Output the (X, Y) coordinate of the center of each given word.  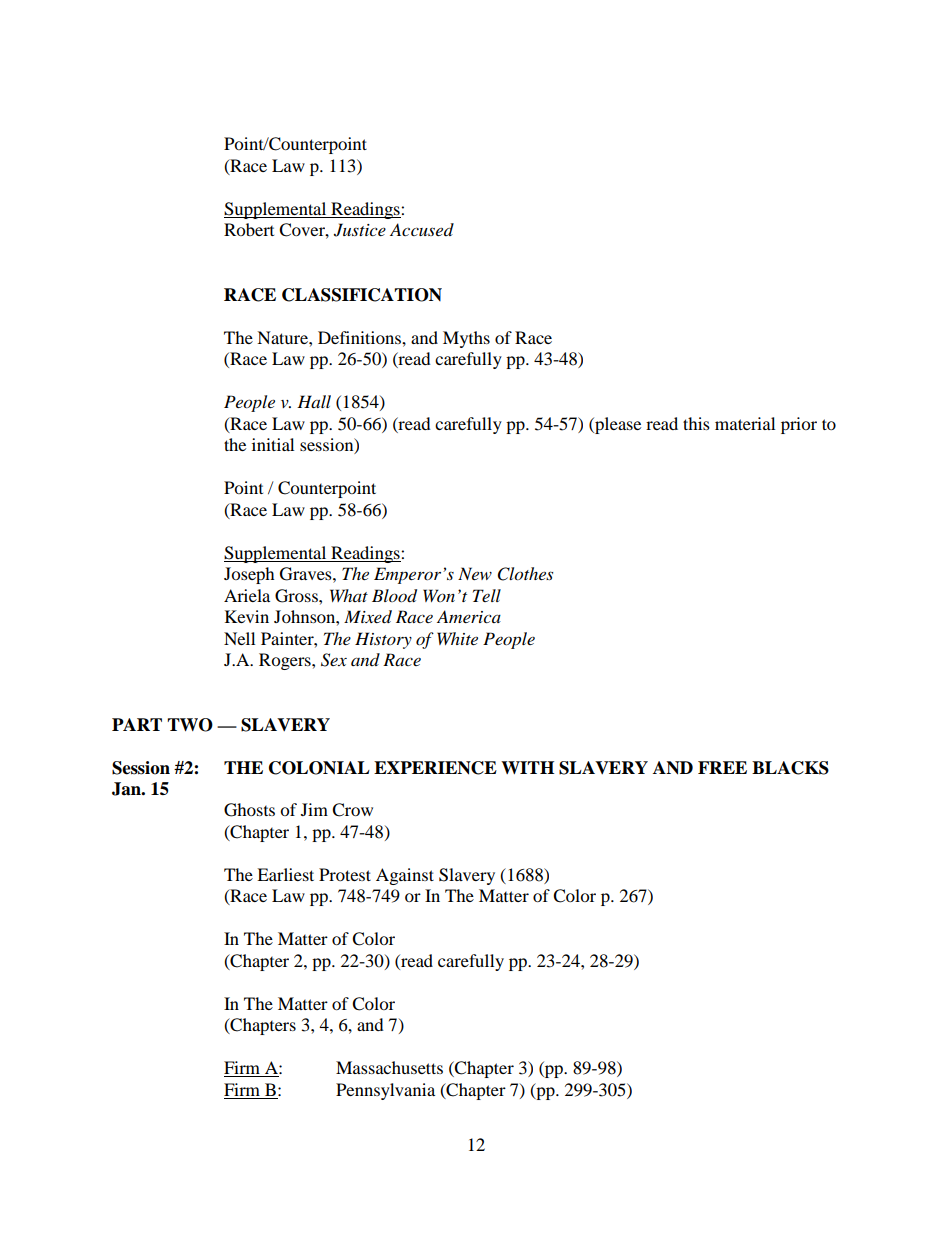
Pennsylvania (385, 1091)
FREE (722, 767)
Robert (249, 229)
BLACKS (790, 768)
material (745, 423)
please (617, 425)
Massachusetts (389, 1067)
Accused (422, 229)
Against (405, 876)
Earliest (285, 874)
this (696, 423)
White (457, 638)
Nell (239, 638)
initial (273, 444)
